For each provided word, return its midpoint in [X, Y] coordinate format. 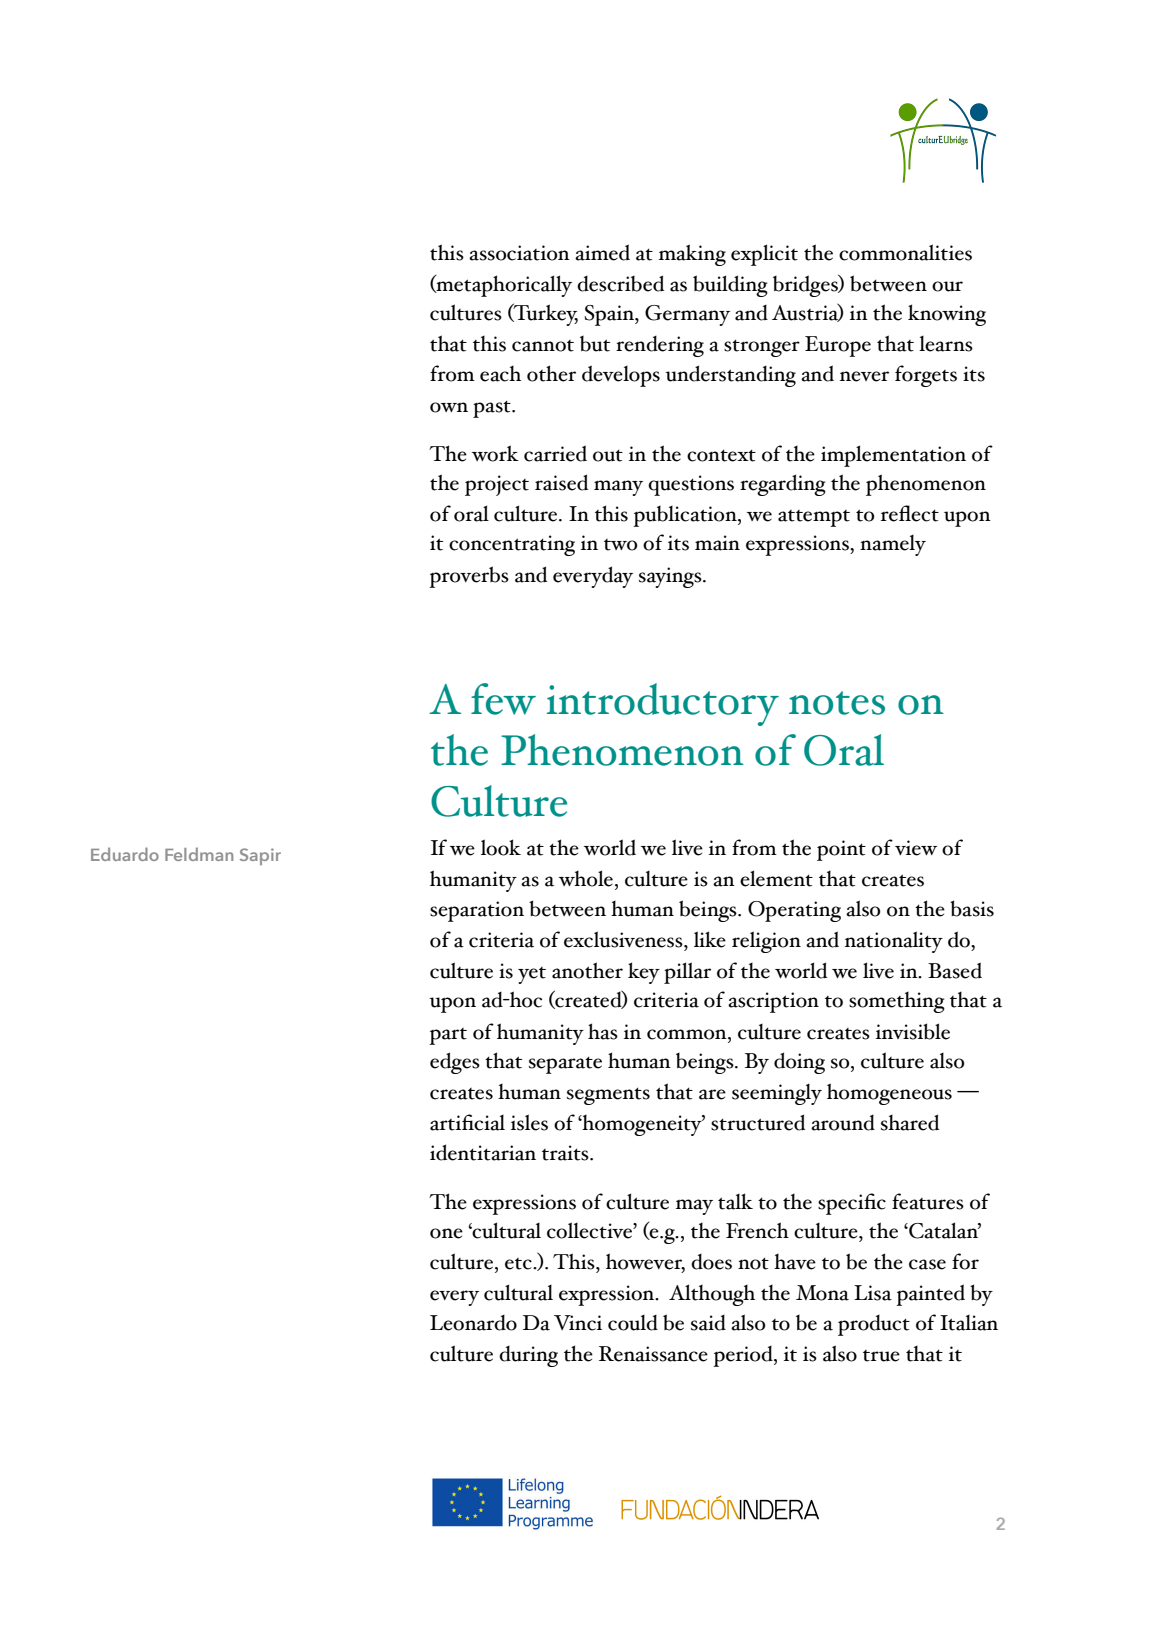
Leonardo [473, 1323]
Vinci [578, 1323]
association [519, 253]
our [947, 286]
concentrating [512, 545]
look [501, 847]
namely [893, 545]
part [448, 1036]
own [449, 407]
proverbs [469, 577]
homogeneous [889, 1094]
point [841, 850]
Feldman [199, 854]
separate [565, 1065]
